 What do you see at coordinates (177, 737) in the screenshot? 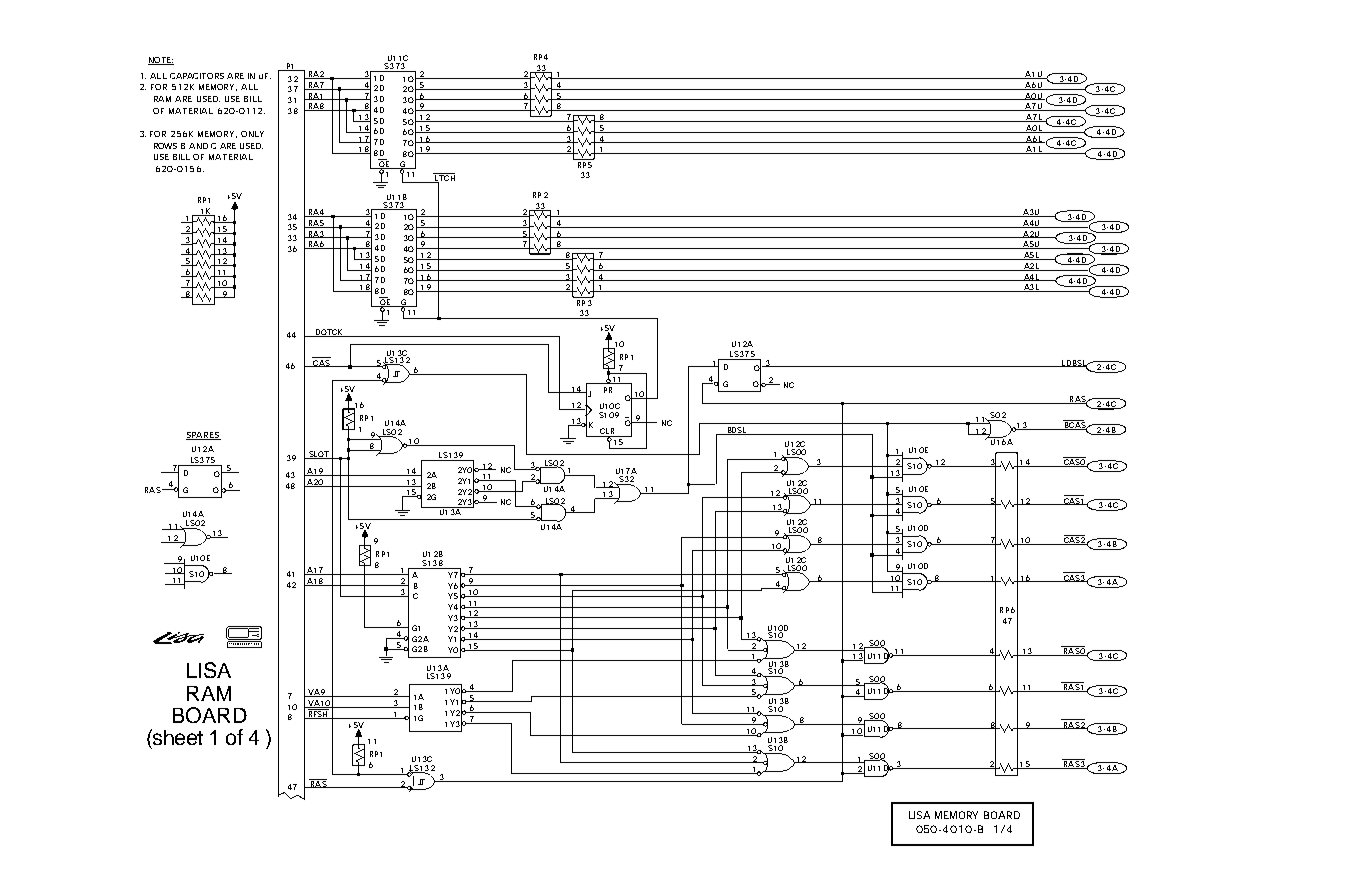
I see `sheet` at bounding box center [177, 737].
